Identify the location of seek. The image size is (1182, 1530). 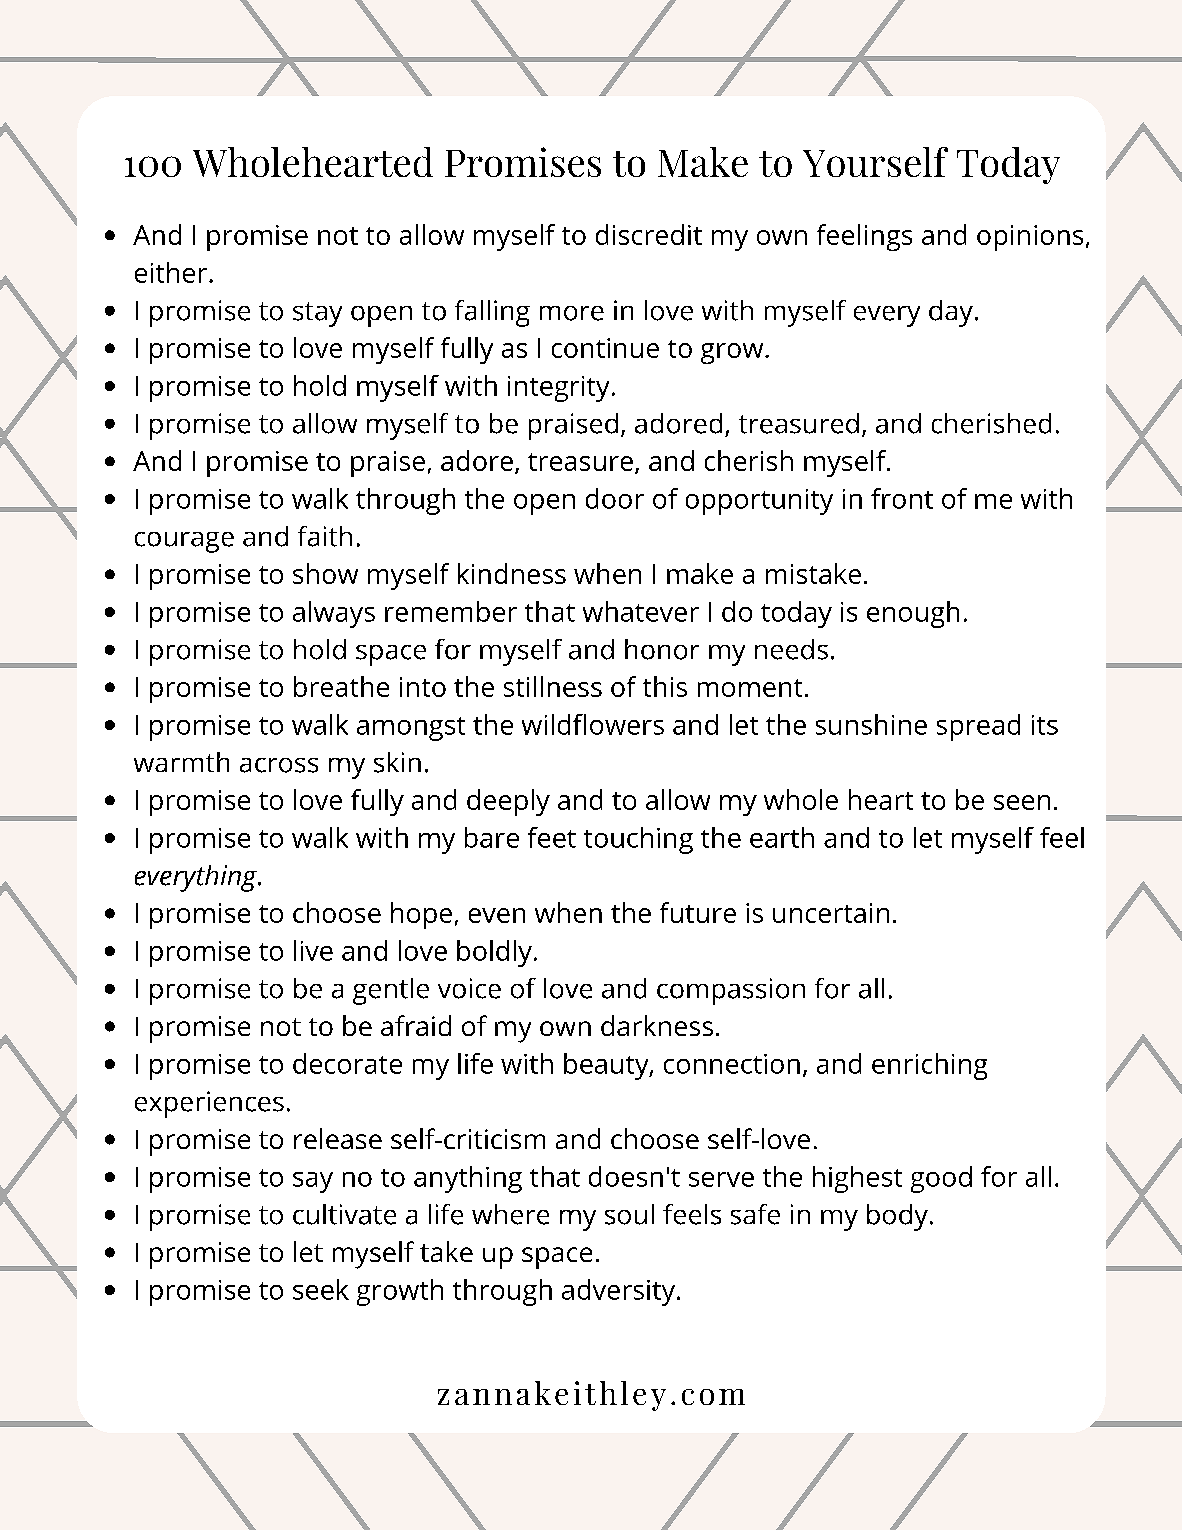
(321, 1289).
